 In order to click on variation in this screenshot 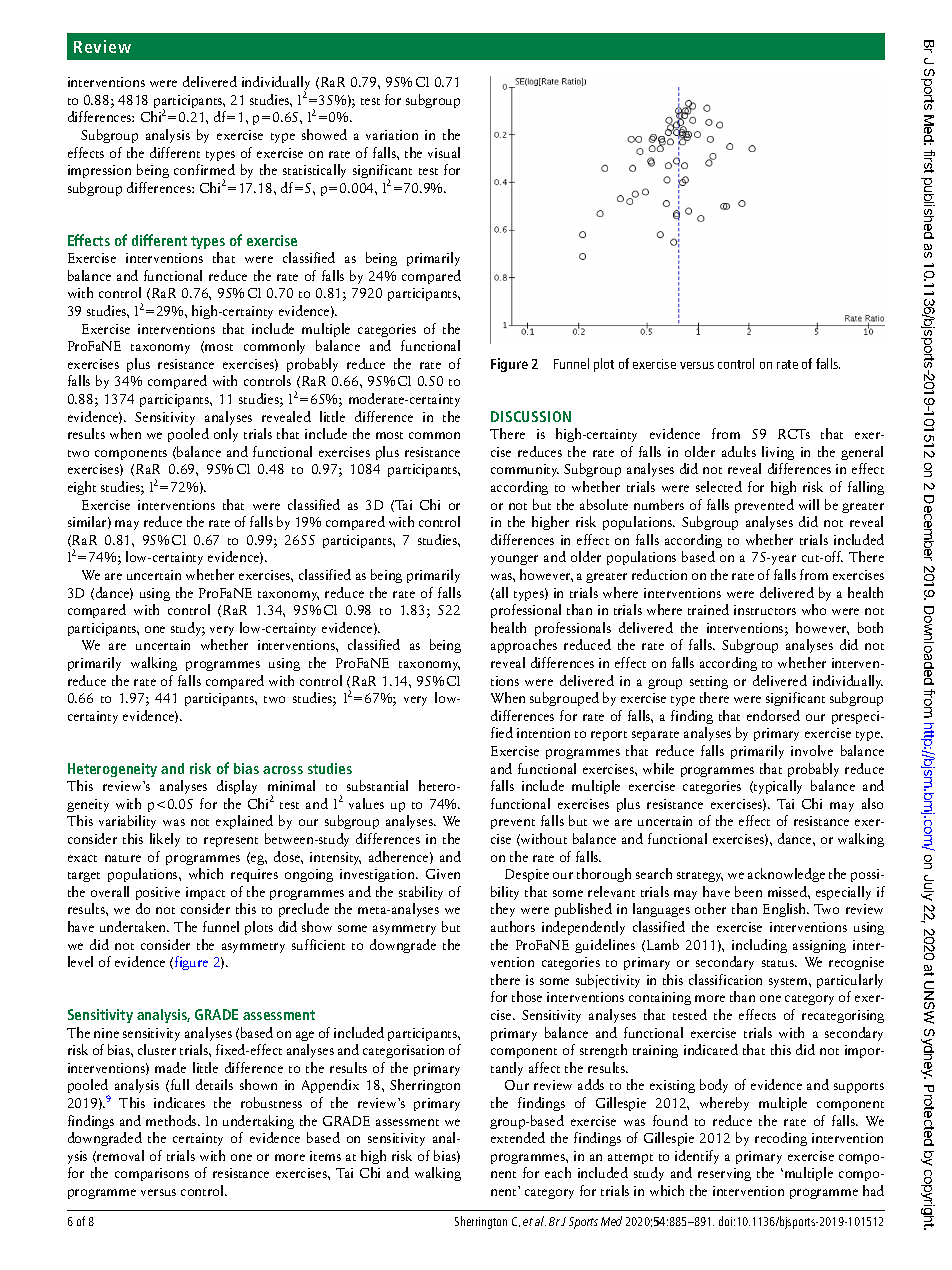, I will do `click(392, 135)`.
